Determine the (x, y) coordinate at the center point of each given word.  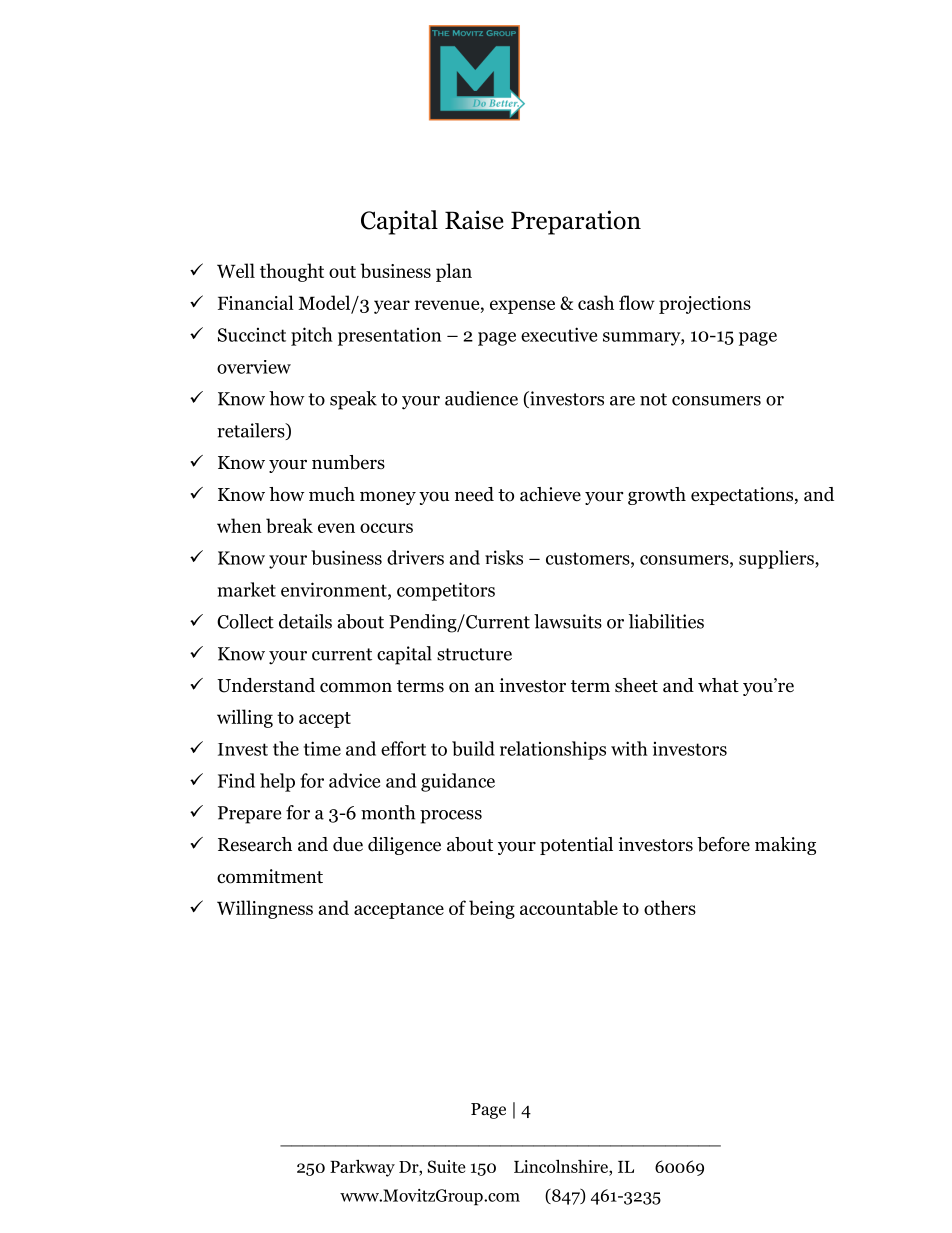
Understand (266, 685)
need (474, 494)
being (492, 909)
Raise (474, 220)
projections (705, 305)
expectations (743, 496)
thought (292, 272)
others (670, 907)
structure (474, 654)
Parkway (362, 1168)
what (718, 685)
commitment (270, 876)
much (332, 494)
